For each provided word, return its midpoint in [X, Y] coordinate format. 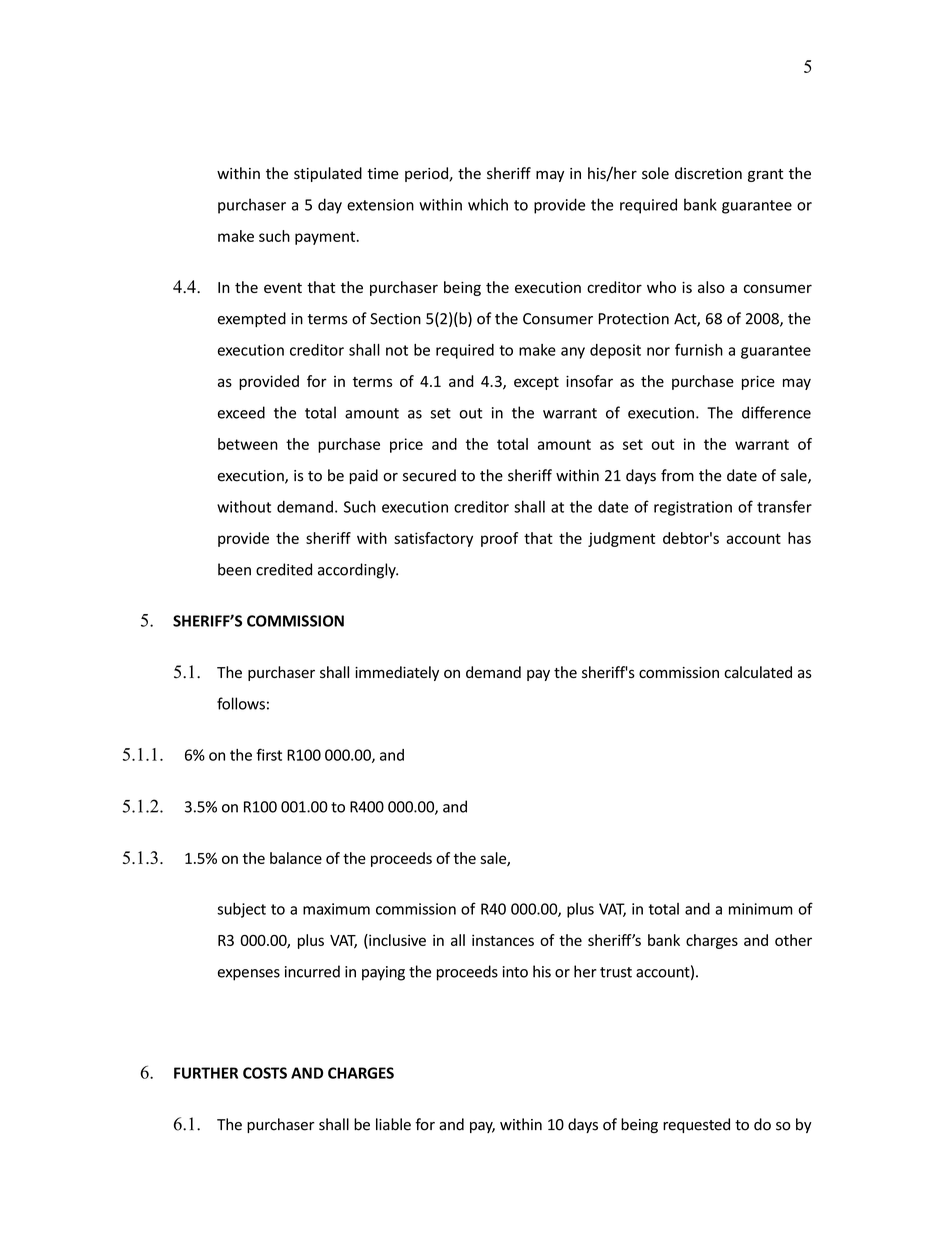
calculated [758, 672]
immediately [397, 673]
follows [241, 703]
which [488, 204]
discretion [708, 173]
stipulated [328, 174]
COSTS [265, 1073]
